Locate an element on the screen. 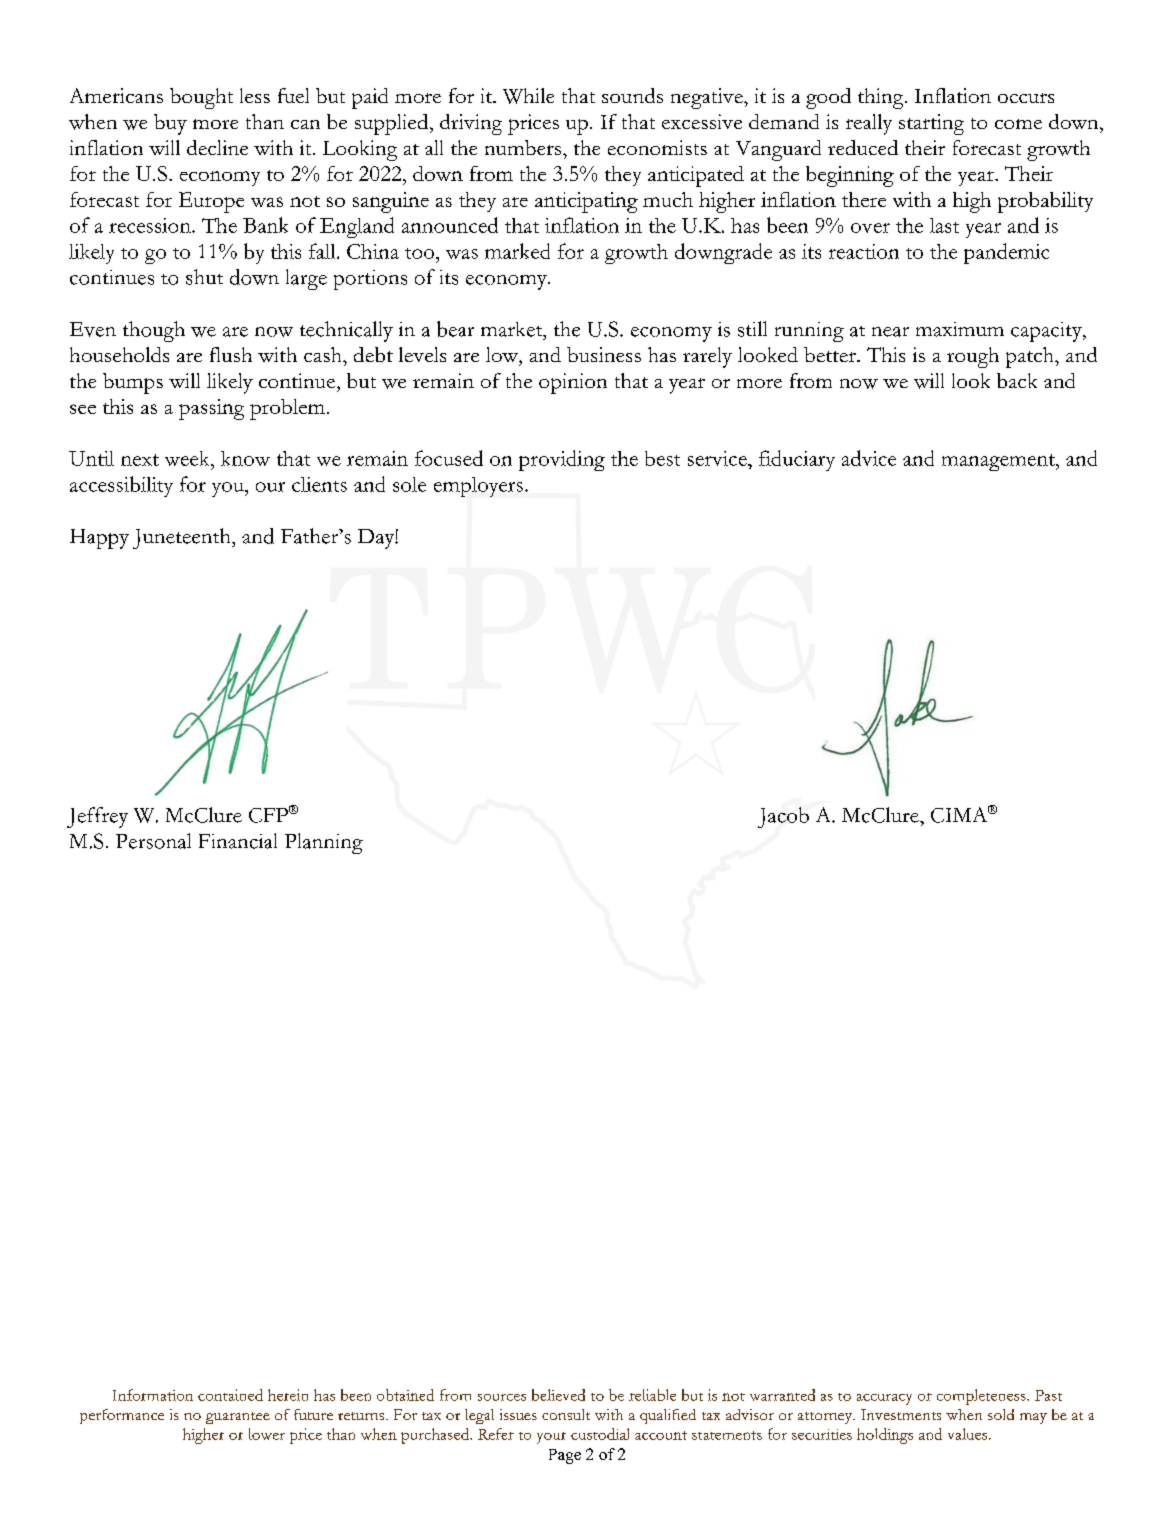  Financial is located at coordinates (238, 841).
